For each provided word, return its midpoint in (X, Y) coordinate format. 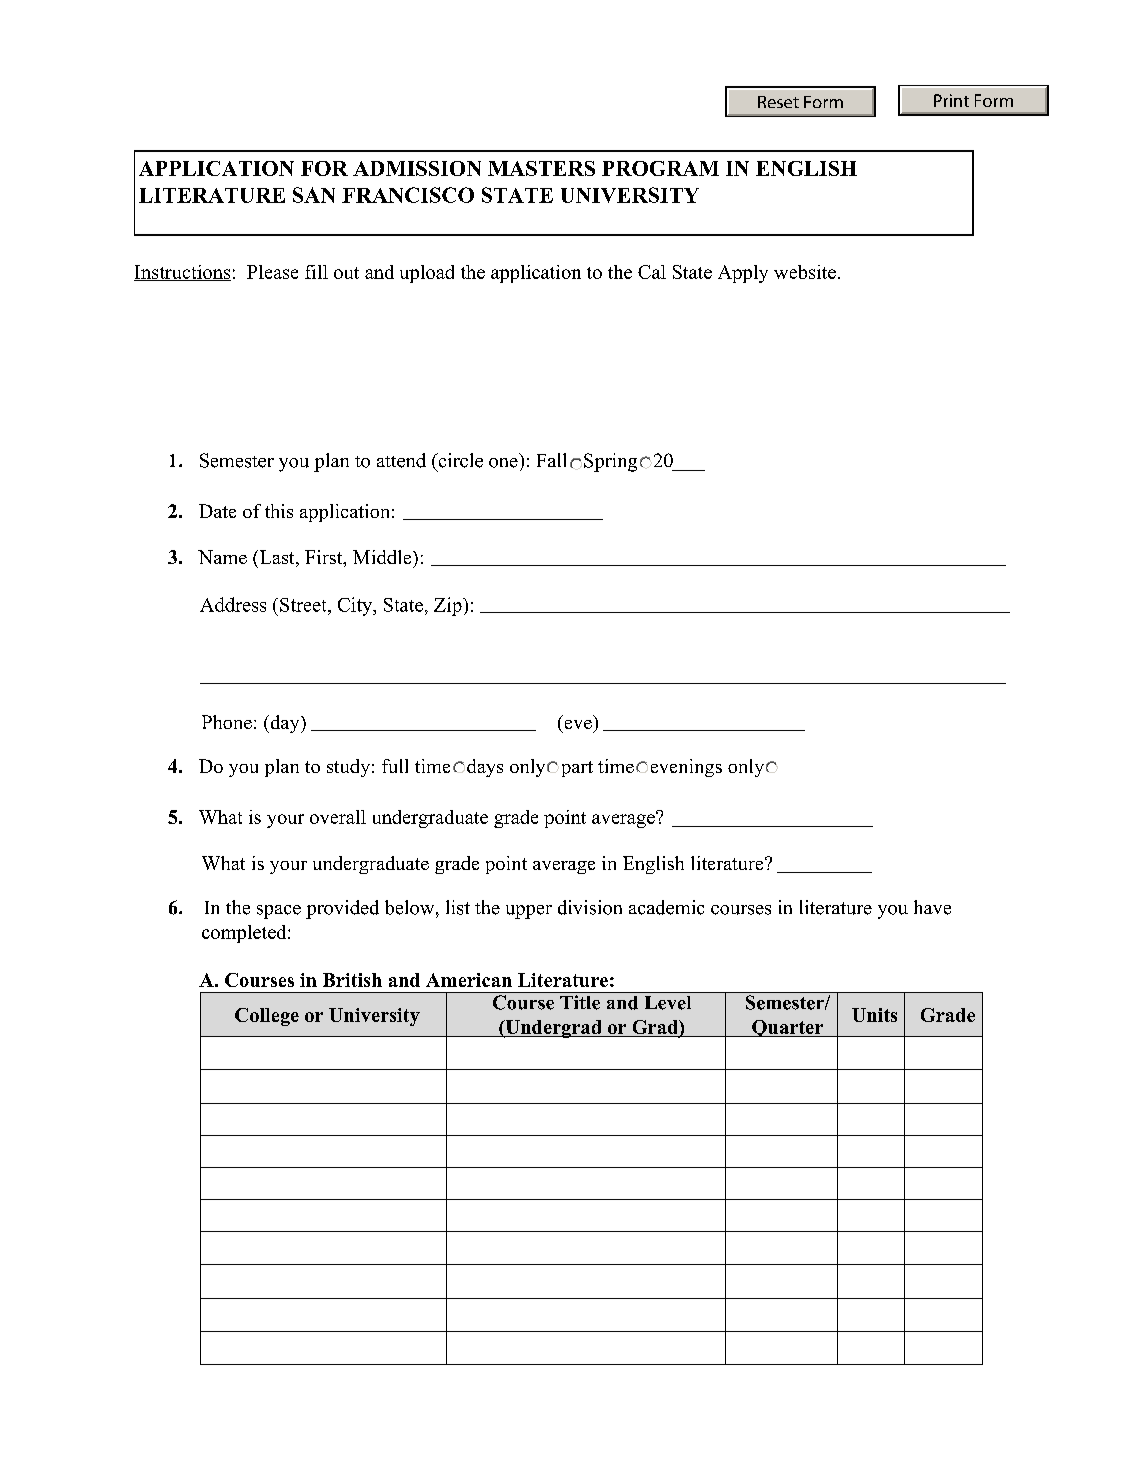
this (279, 511)
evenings (686, 768)
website (805, 272)
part (575, 769)
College (267, 1017)
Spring (610, 462)
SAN (314, 195)
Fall (551, 460)
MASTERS (541, 168)
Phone (227, 722)
